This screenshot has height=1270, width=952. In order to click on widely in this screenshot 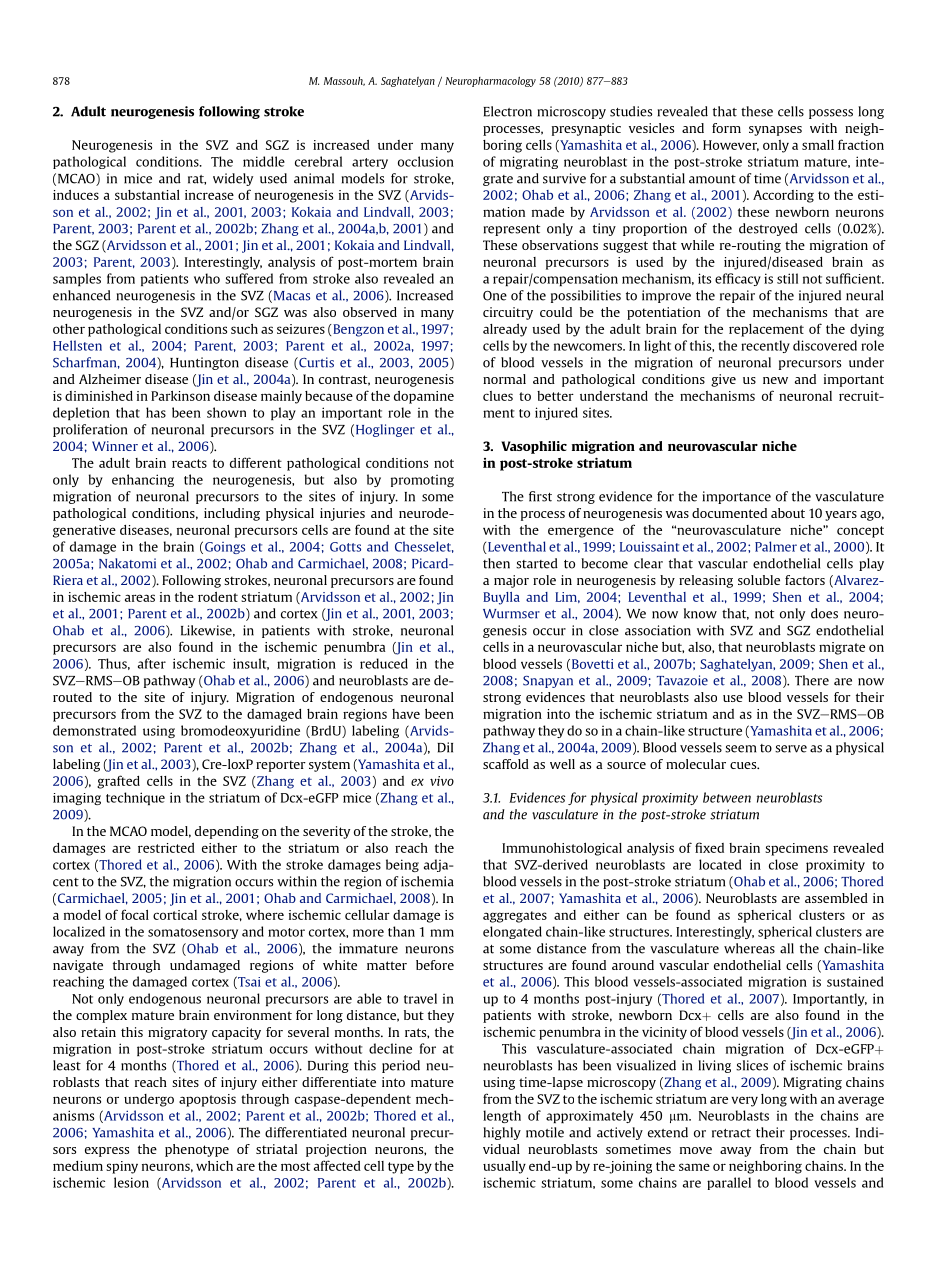, I will do `click(233, 179)`.
